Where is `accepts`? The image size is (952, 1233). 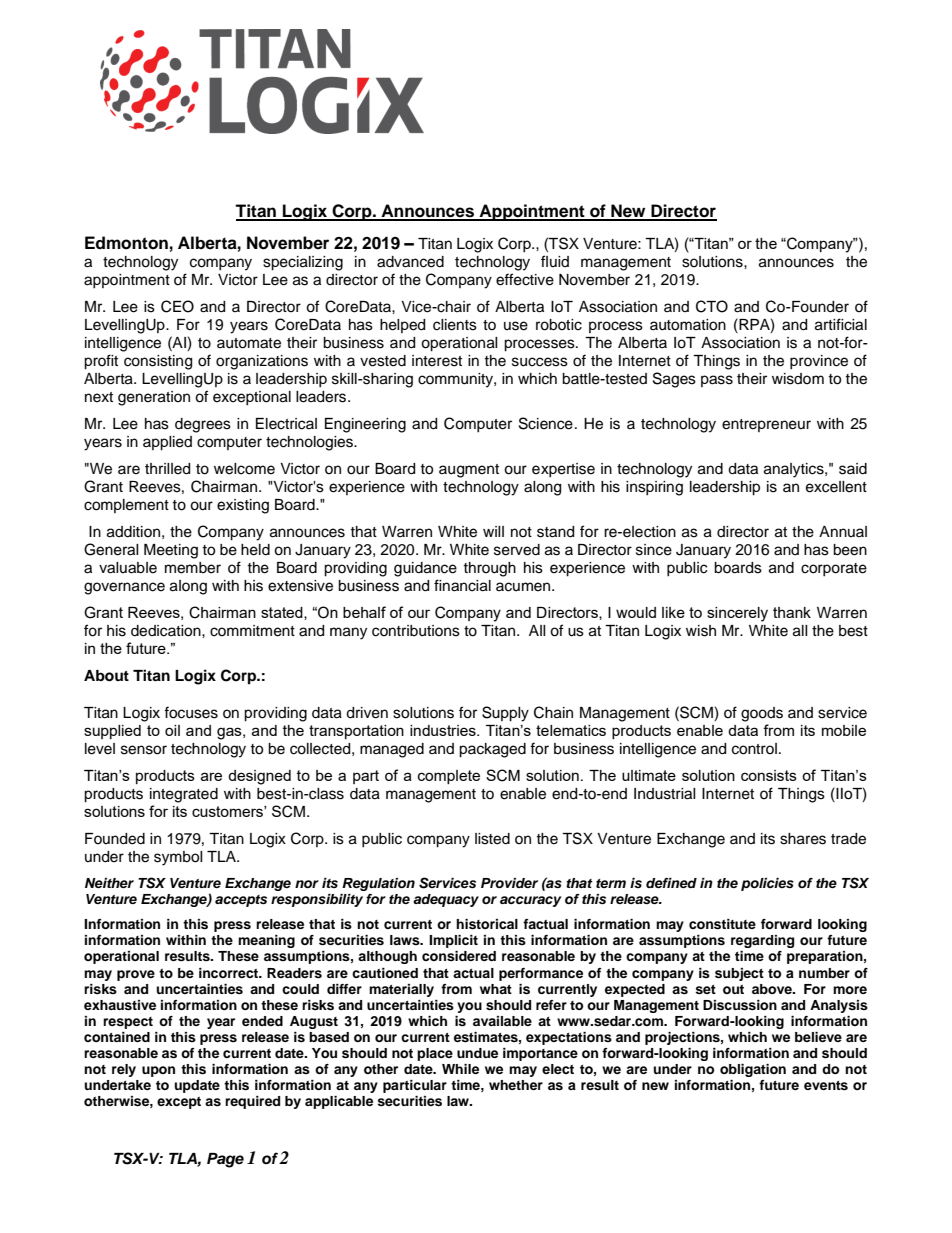
accepts is located at coordinates (241, 901).
